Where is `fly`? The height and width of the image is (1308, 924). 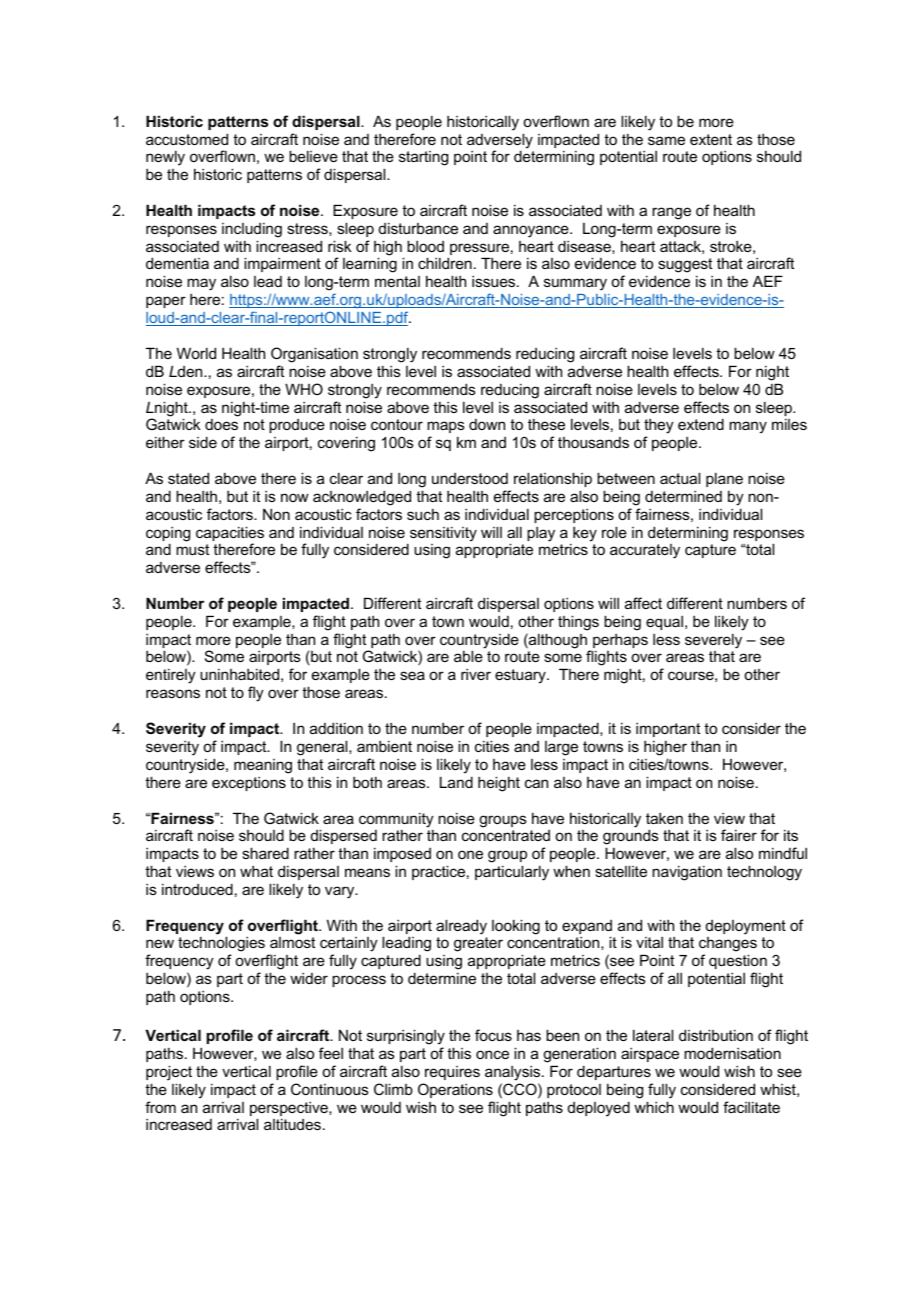
fly is located at coordinates (256, 694).
